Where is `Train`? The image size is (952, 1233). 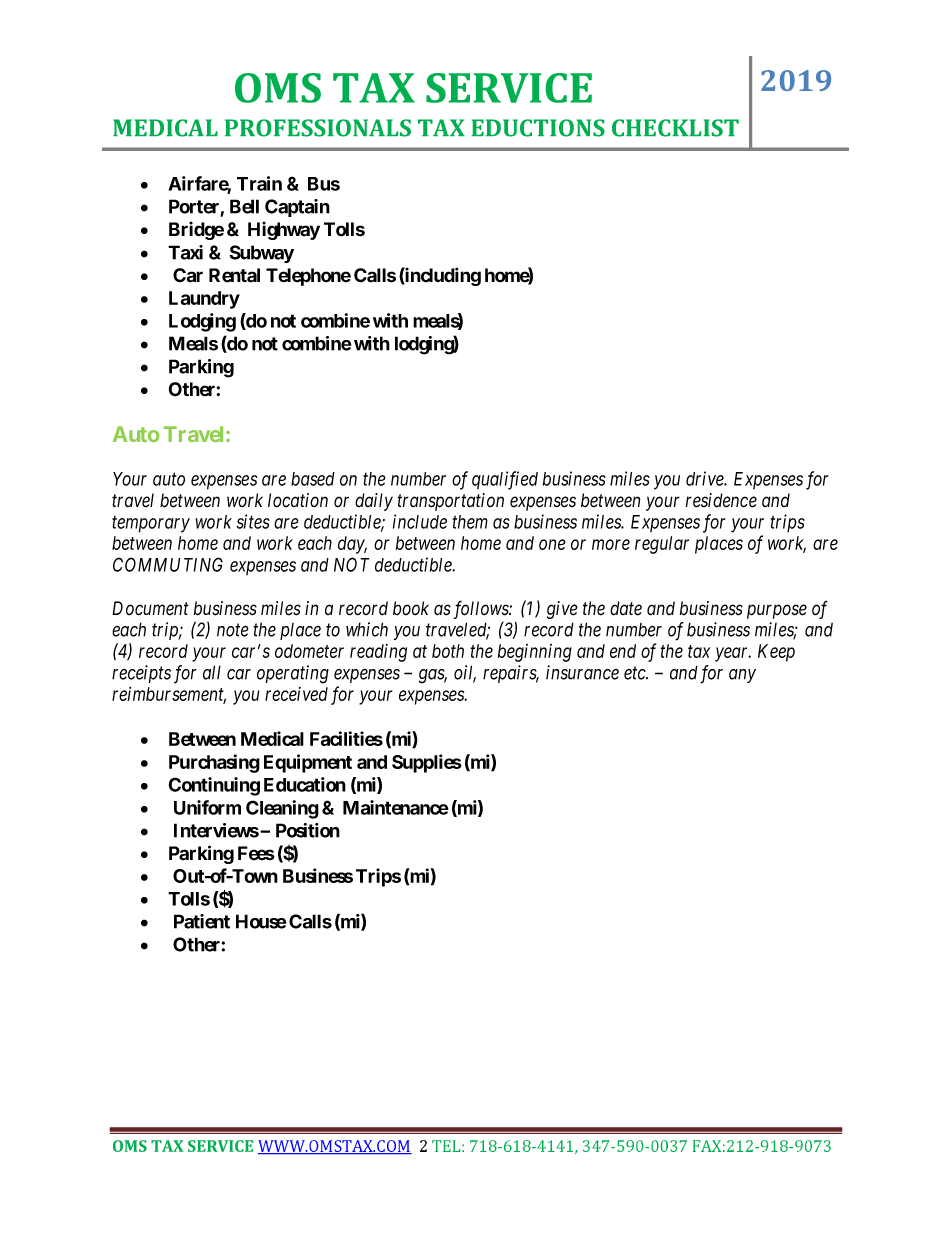
Train is located at coordinates (259, 183).
